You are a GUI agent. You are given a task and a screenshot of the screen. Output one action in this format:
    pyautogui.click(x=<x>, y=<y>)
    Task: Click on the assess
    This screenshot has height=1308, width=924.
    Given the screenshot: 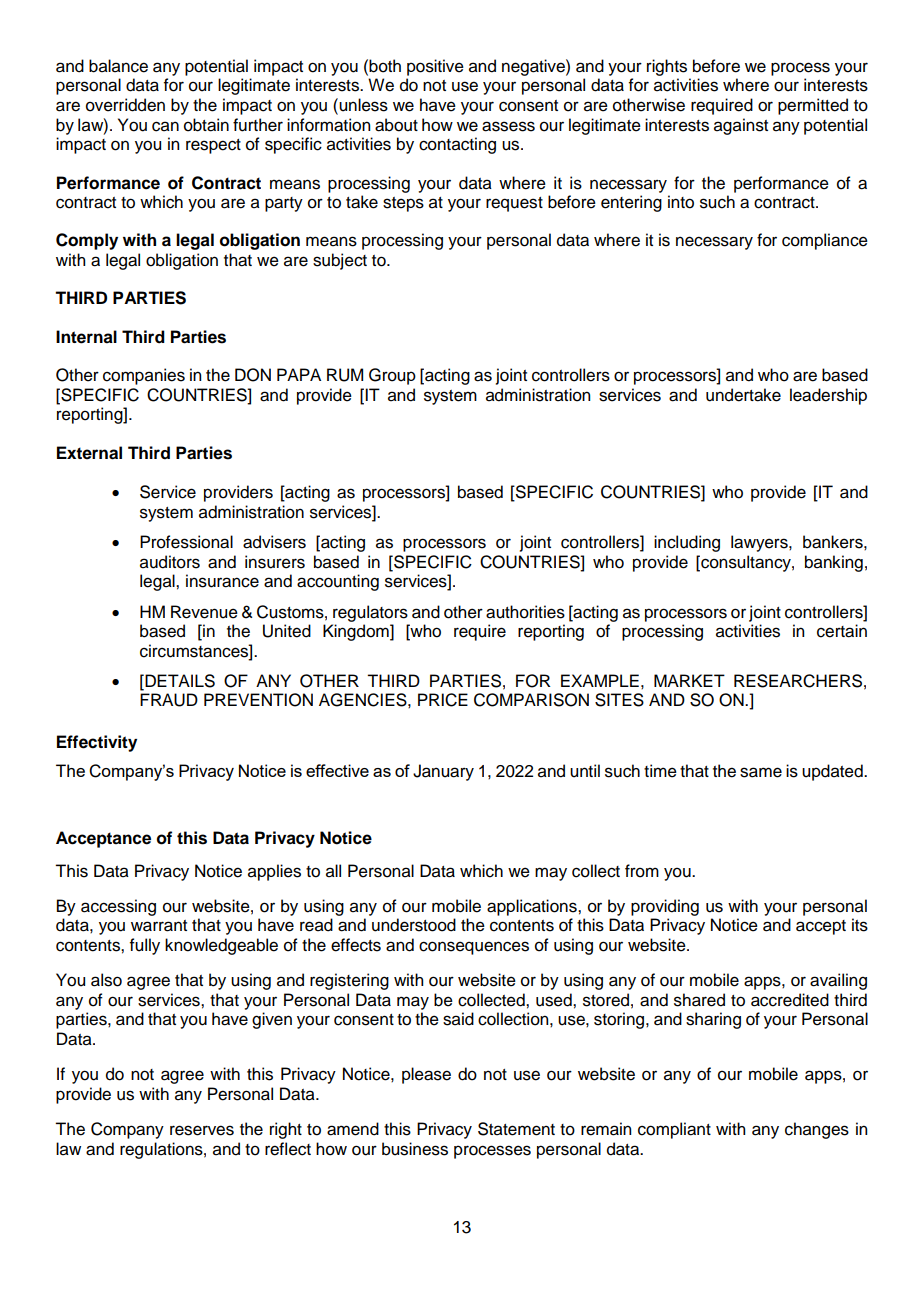 What is the action you would take?
    pyautogui.click(x=508, y=126)
